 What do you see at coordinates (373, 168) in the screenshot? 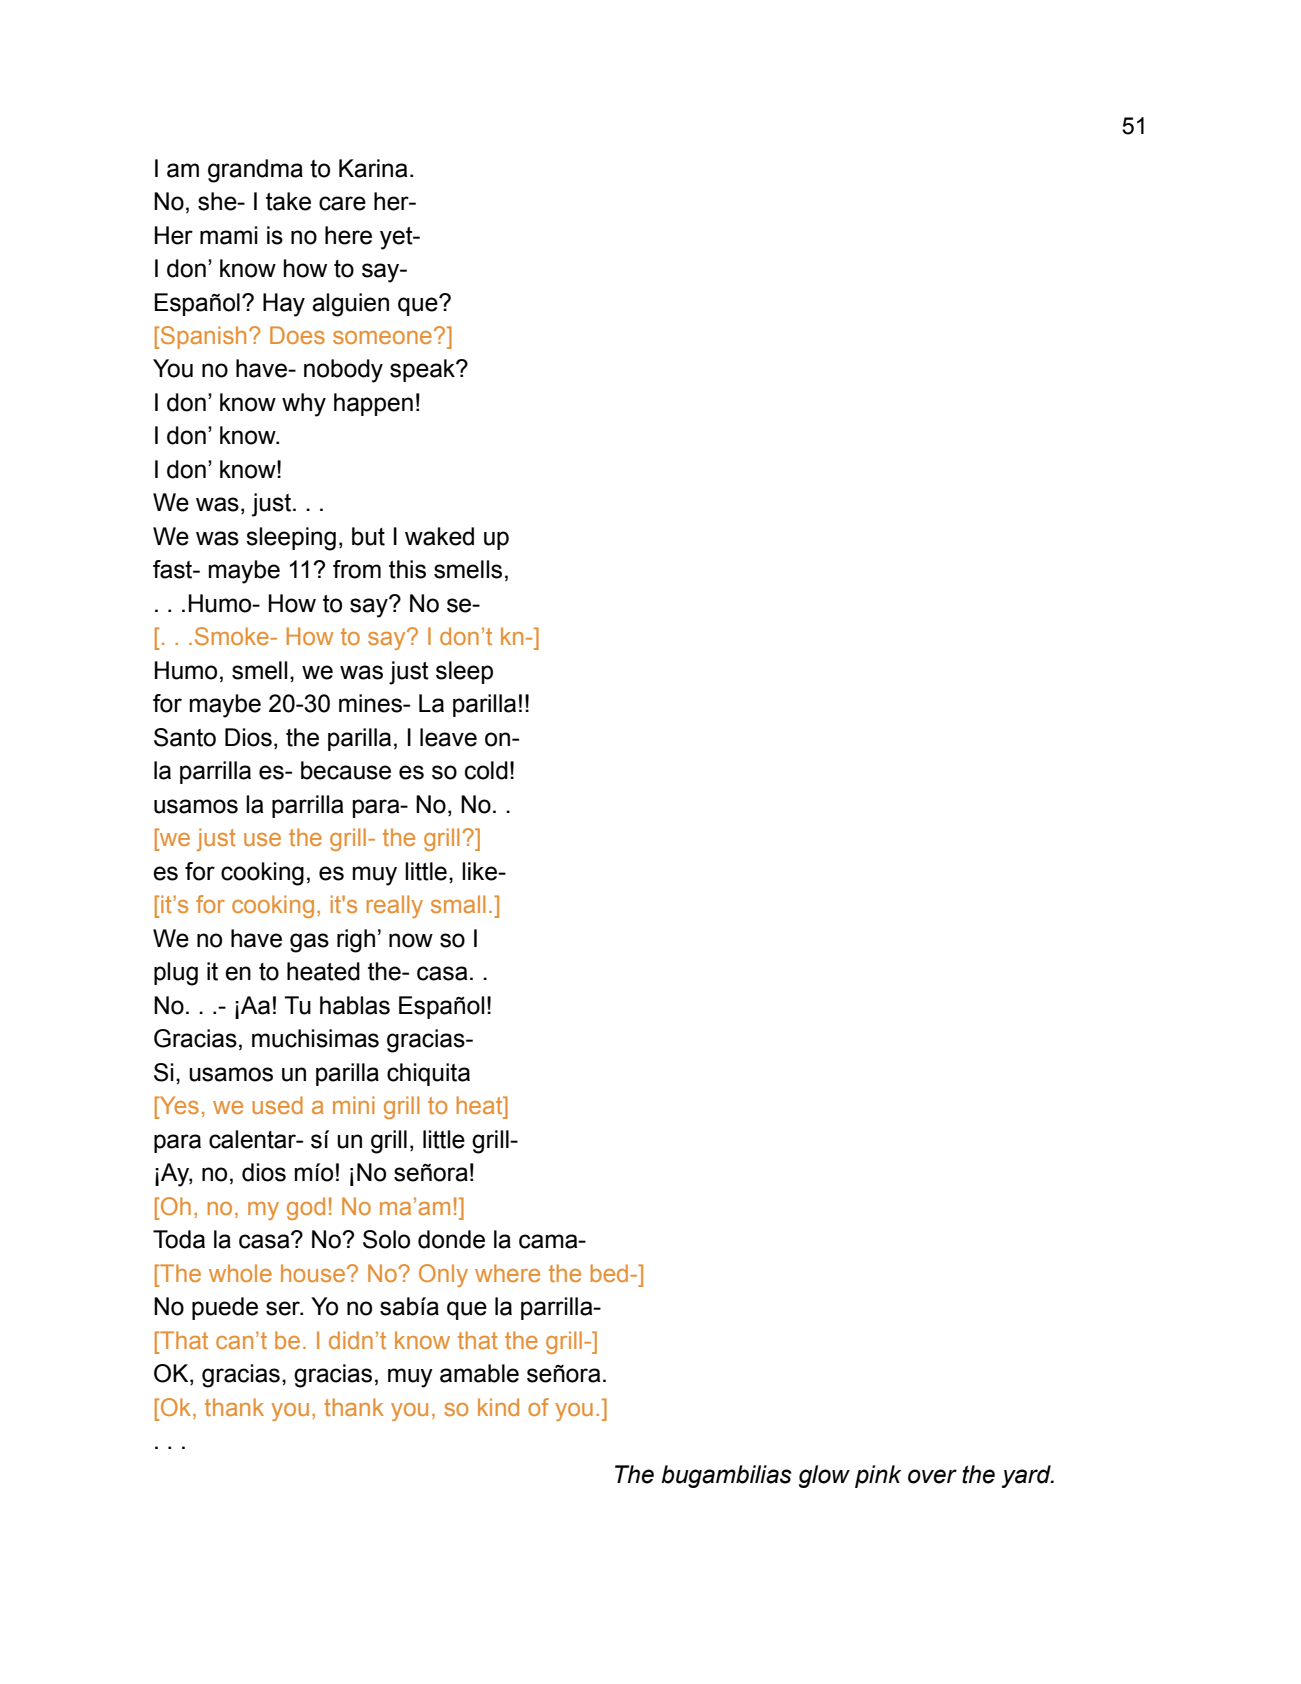
I see `Karina` at bounding box center [373, 168].
